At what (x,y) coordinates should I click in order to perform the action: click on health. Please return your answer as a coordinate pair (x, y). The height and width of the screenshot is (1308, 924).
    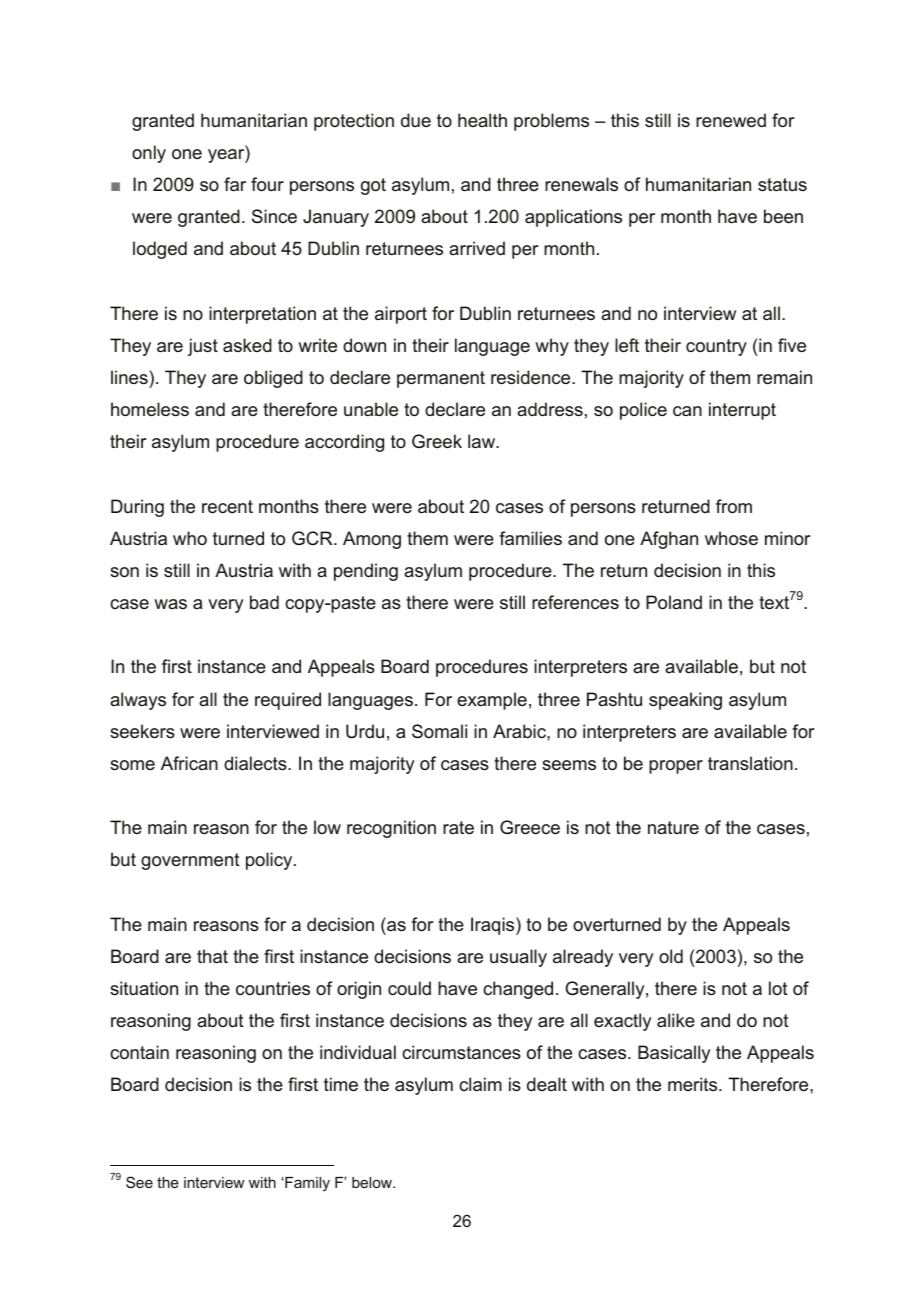
    Looking at the image, I should click on (482, 120).
